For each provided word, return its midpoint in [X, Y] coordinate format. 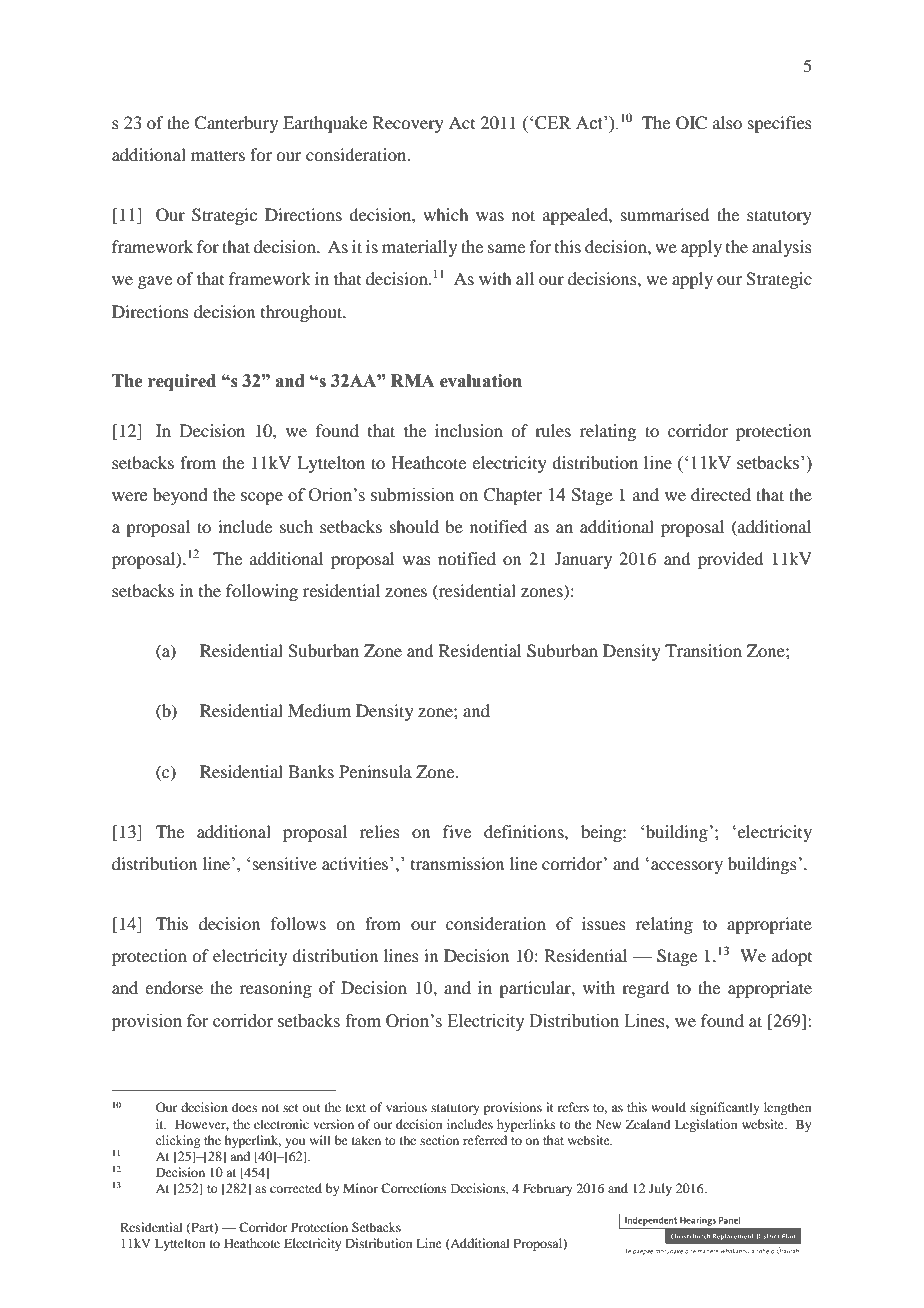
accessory [687, 867]
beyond [180, 496]
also [727, 122]
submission [412, 495]
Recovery [408, 124]
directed [721, 494]
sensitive [285, 863]
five [457, 831]
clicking [178, 1141]
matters [218, 155]
